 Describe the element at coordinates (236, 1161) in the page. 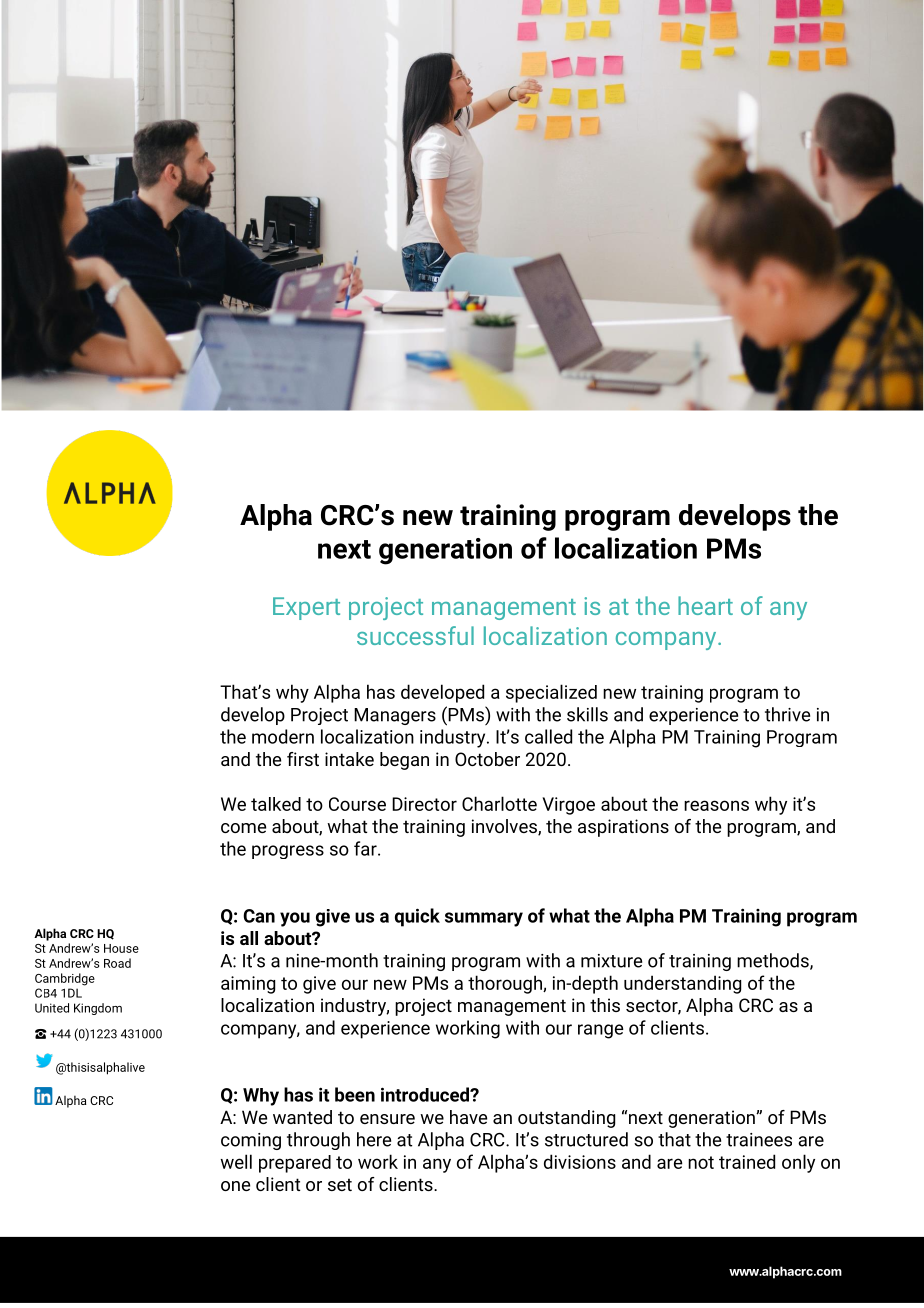

I see `well` at that location.
